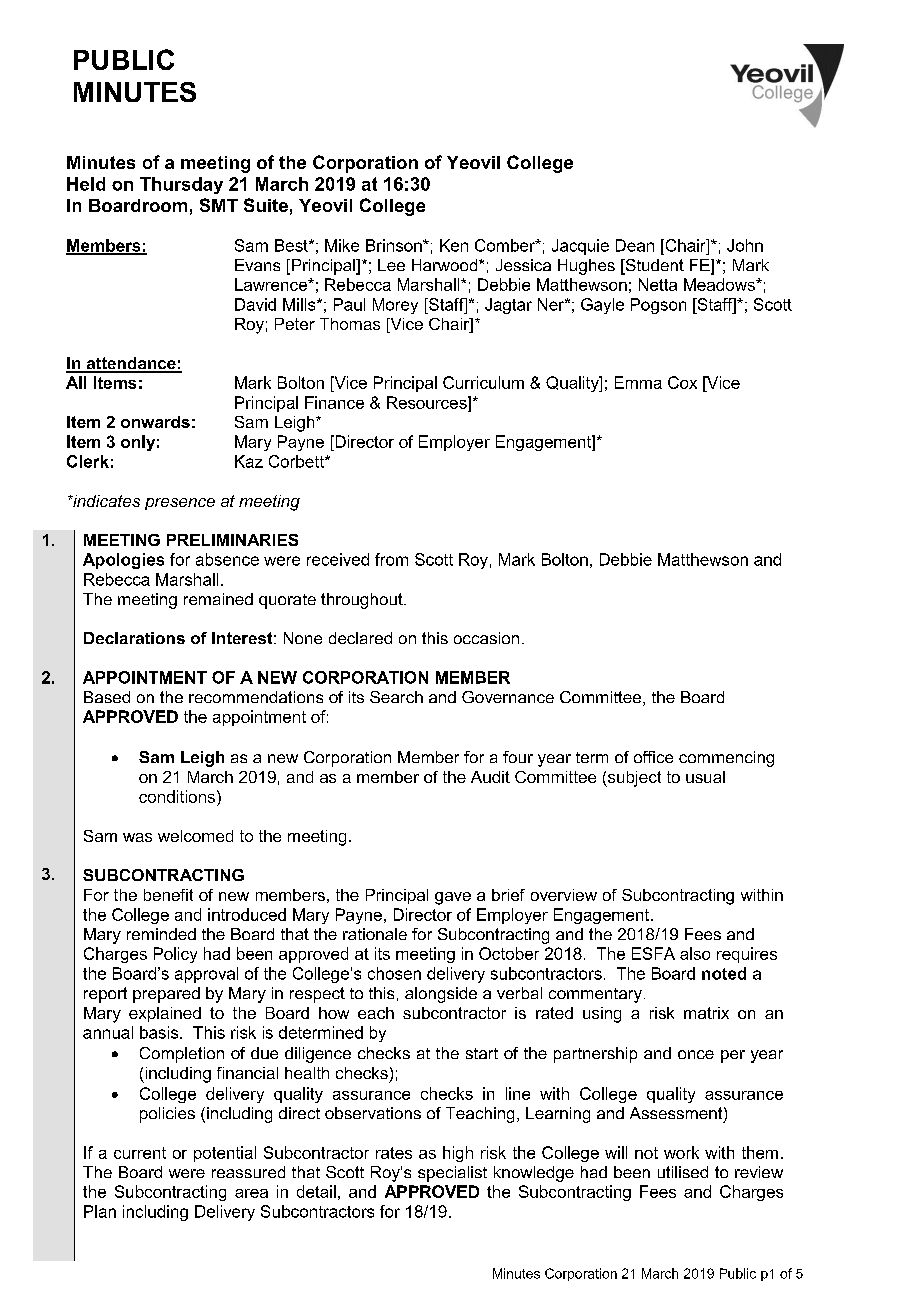 Image resolution: width=924 pixels, height=1307 pixels. I want to click on Based, so click(107, 697).
